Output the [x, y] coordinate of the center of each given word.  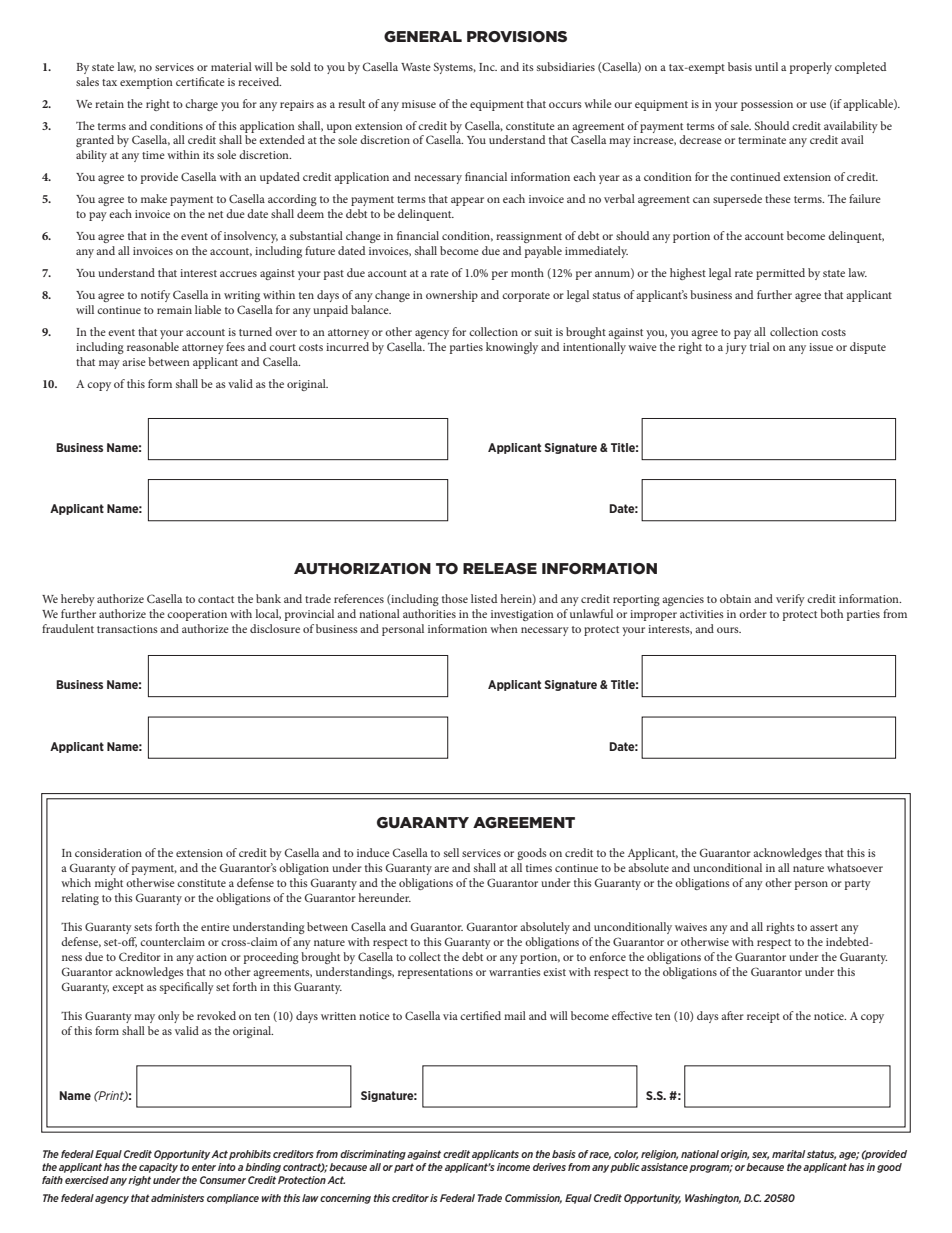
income [513, 1167]
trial [760, 346]
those [455, 598]
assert [824, 927]
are [441, 869]
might [109, 884]
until [766, 66]
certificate [200, 81]
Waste [416, 67]
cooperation [197, 615]
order [753, 613]
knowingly [512, 348]
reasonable [153, 346]
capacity [158, 1168]
